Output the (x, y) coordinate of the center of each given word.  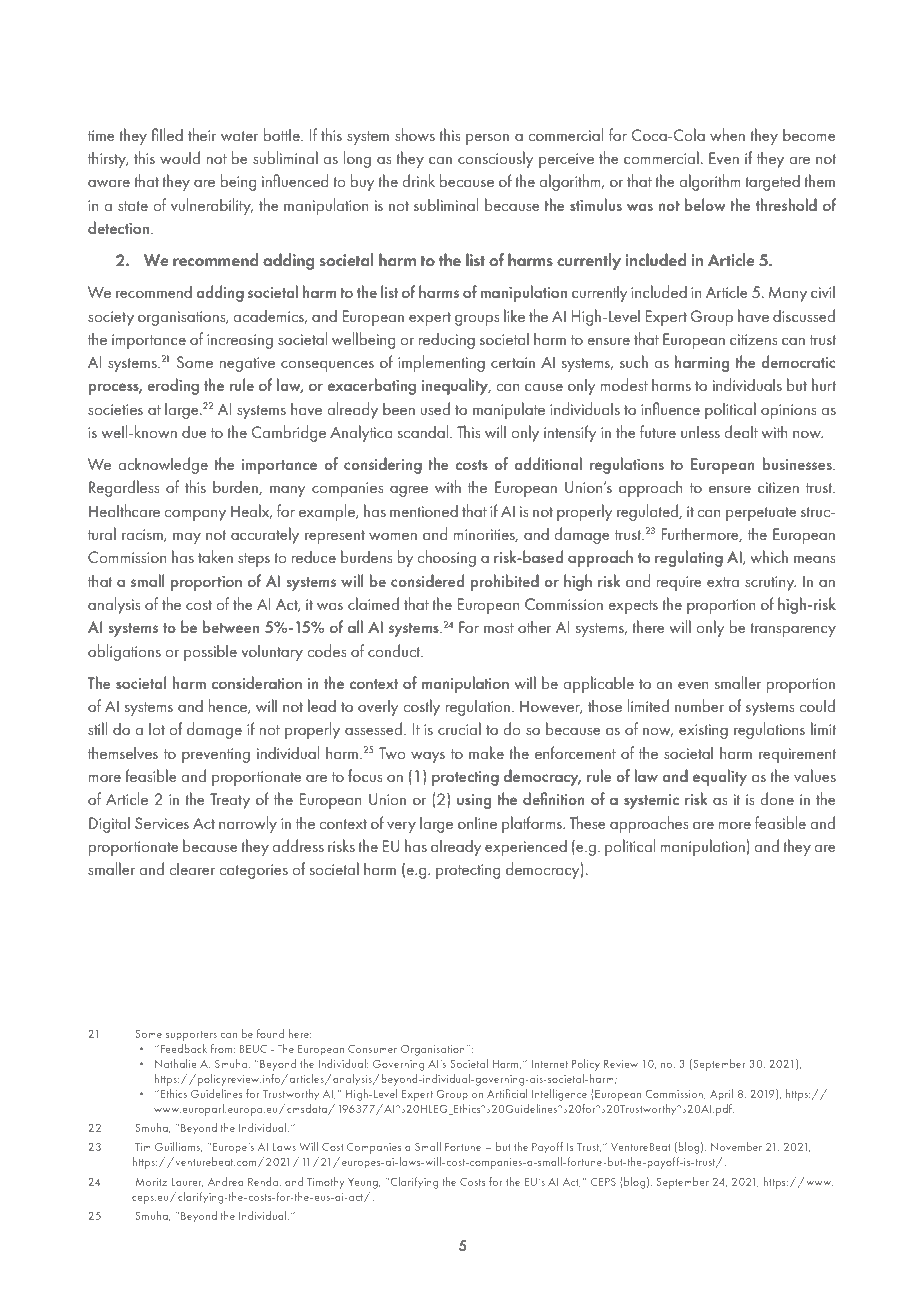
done (777, 798)
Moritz (151, 1182)
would (180, 157)
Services (162, 823)
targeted (772, 182)
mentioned (424, 510)
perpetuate (761, 514)
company (195, 515)
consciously (495, 159)
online (477, 822)
